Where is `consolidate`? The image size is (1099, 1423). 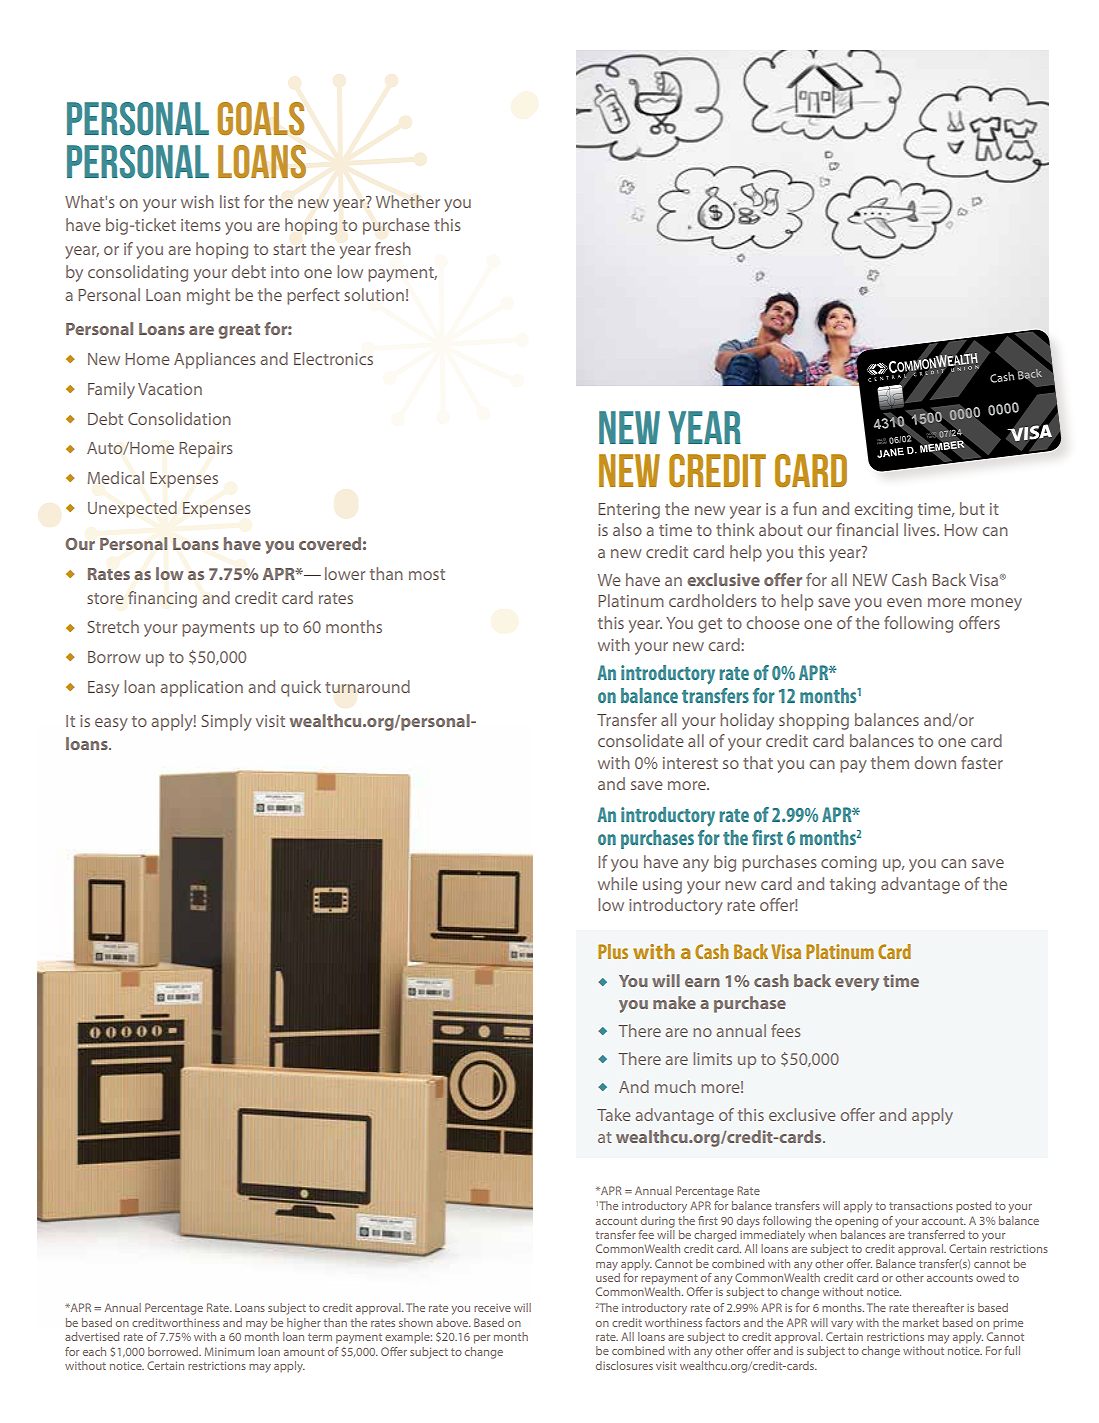 consolidate is located at coordinates (640, 740).
